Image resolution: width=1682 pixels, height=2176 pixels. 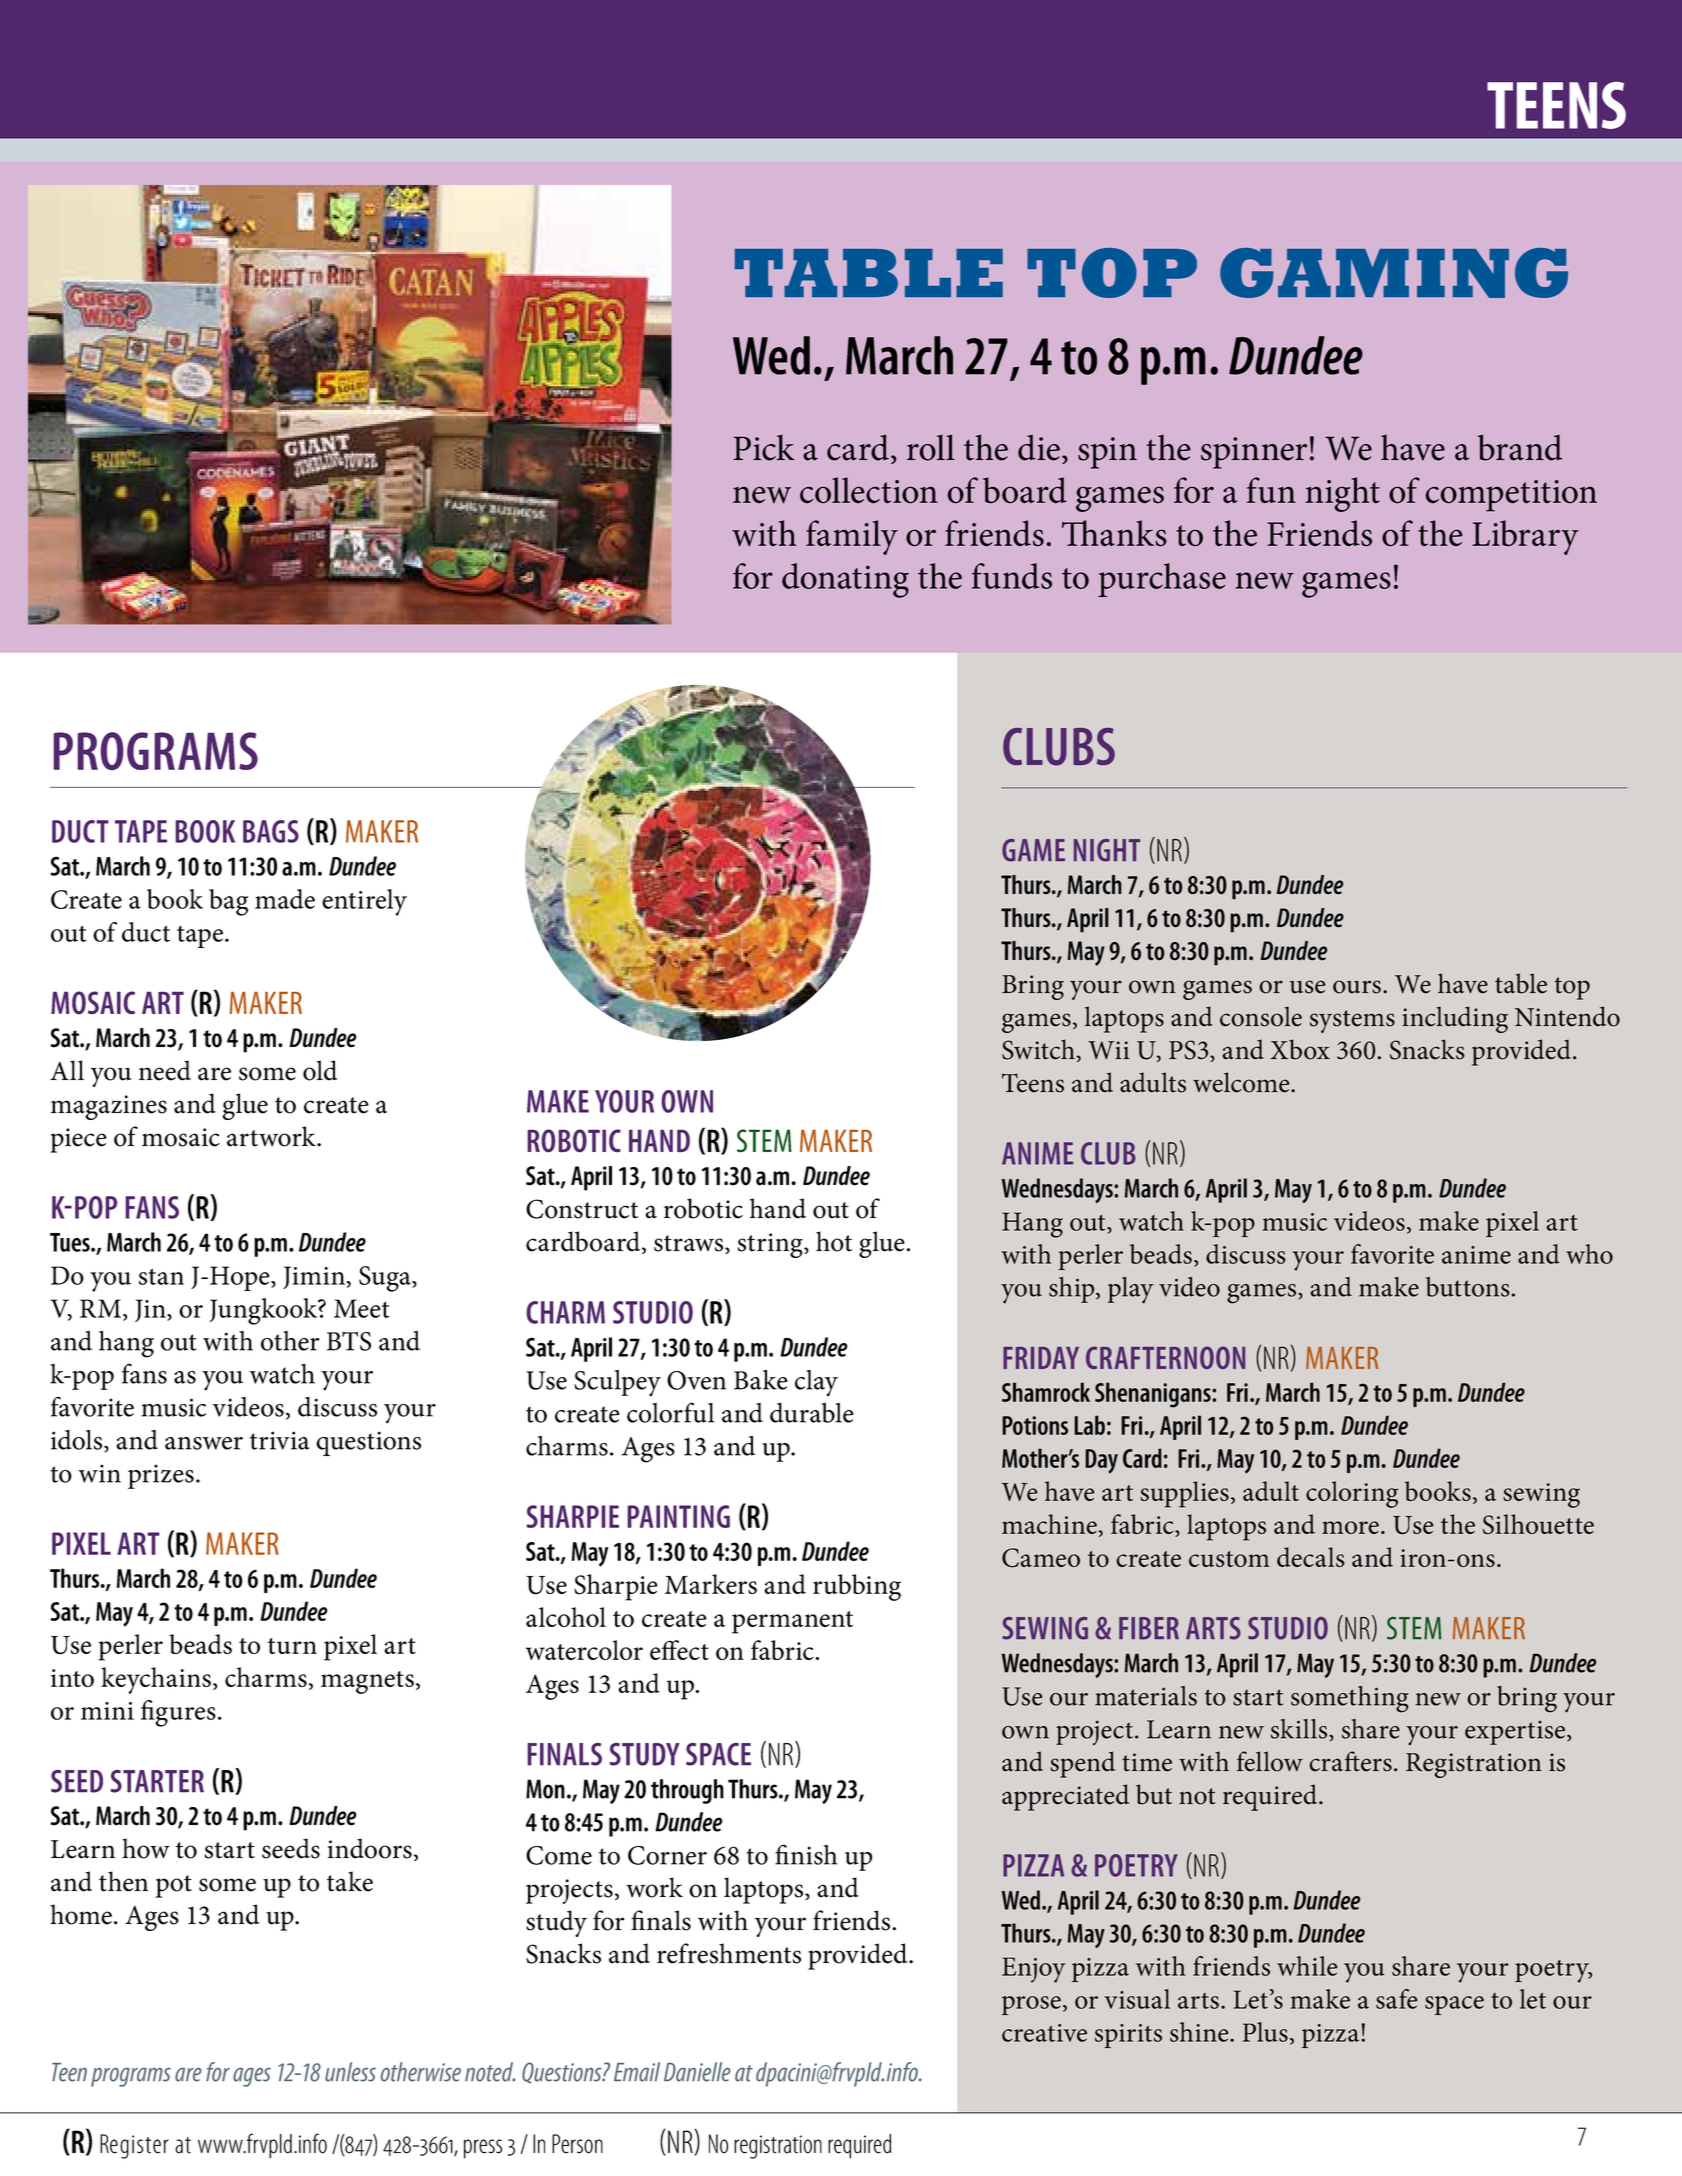 I want to click on roll, so click(x=931, y=447).
